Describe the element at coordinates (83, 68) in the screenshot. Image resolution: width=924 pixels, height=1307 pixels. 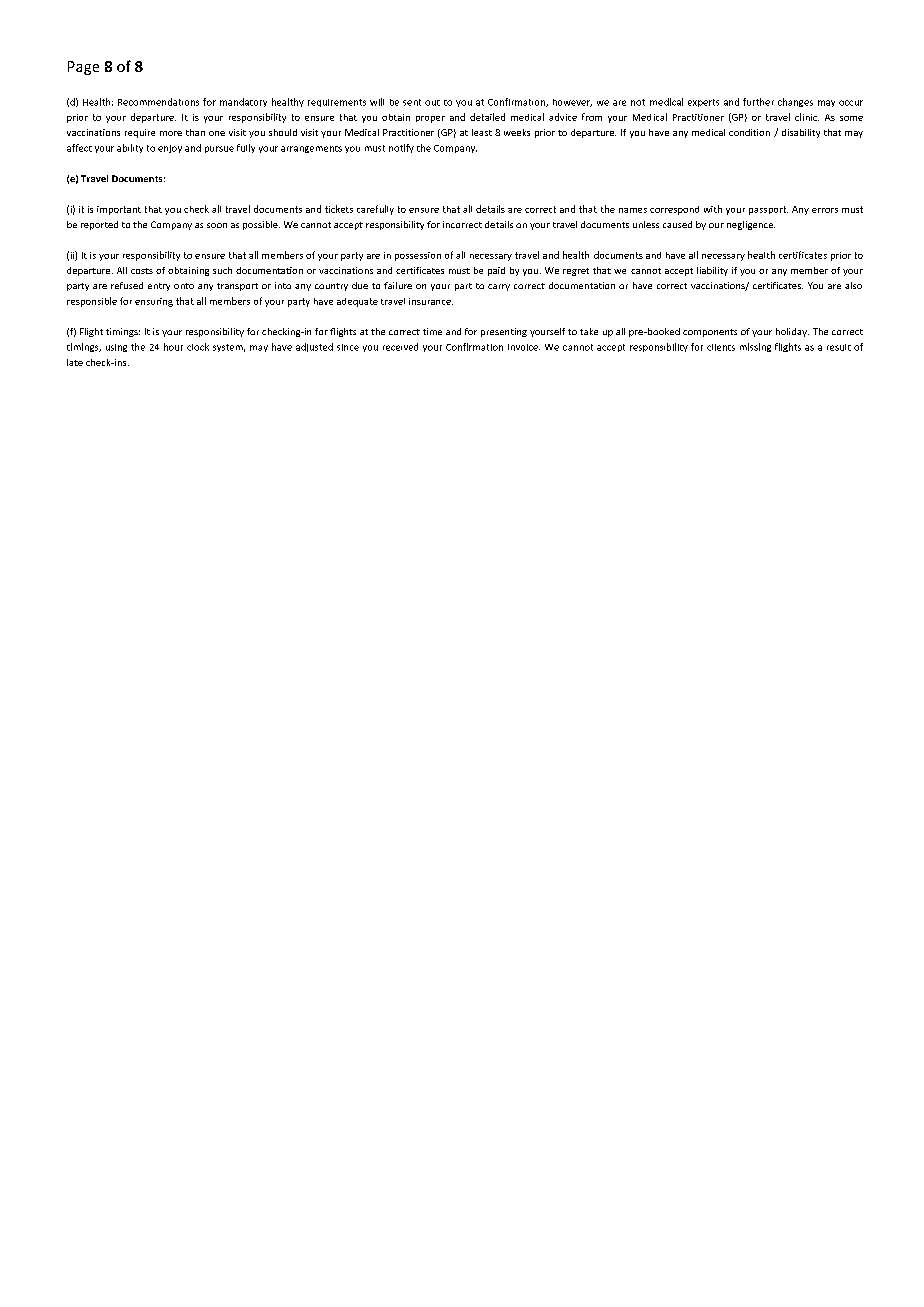
I see `Page` at that location.
